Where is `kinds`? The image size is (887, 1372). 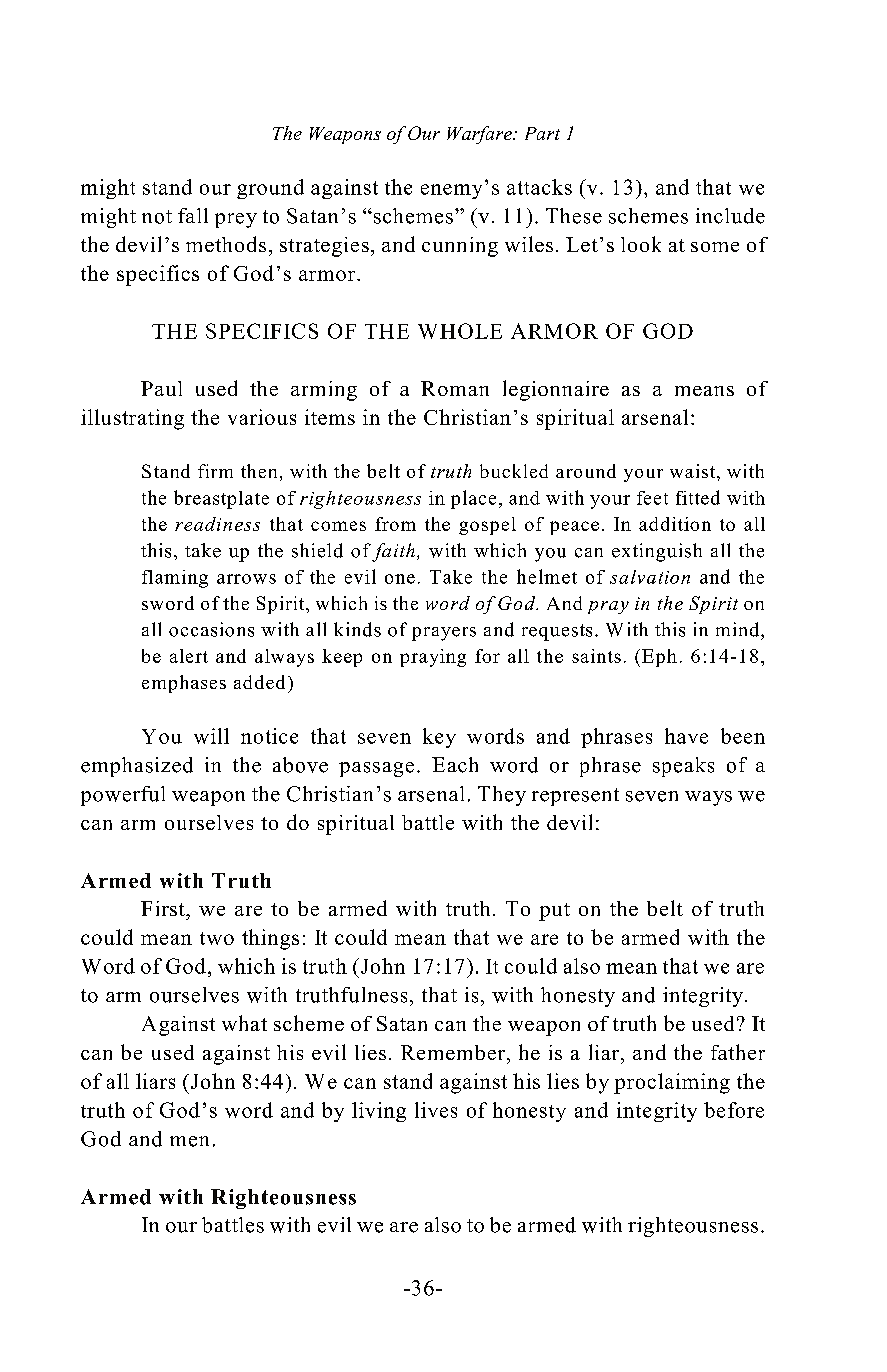
kinds is located at coordinates (357, 629).
